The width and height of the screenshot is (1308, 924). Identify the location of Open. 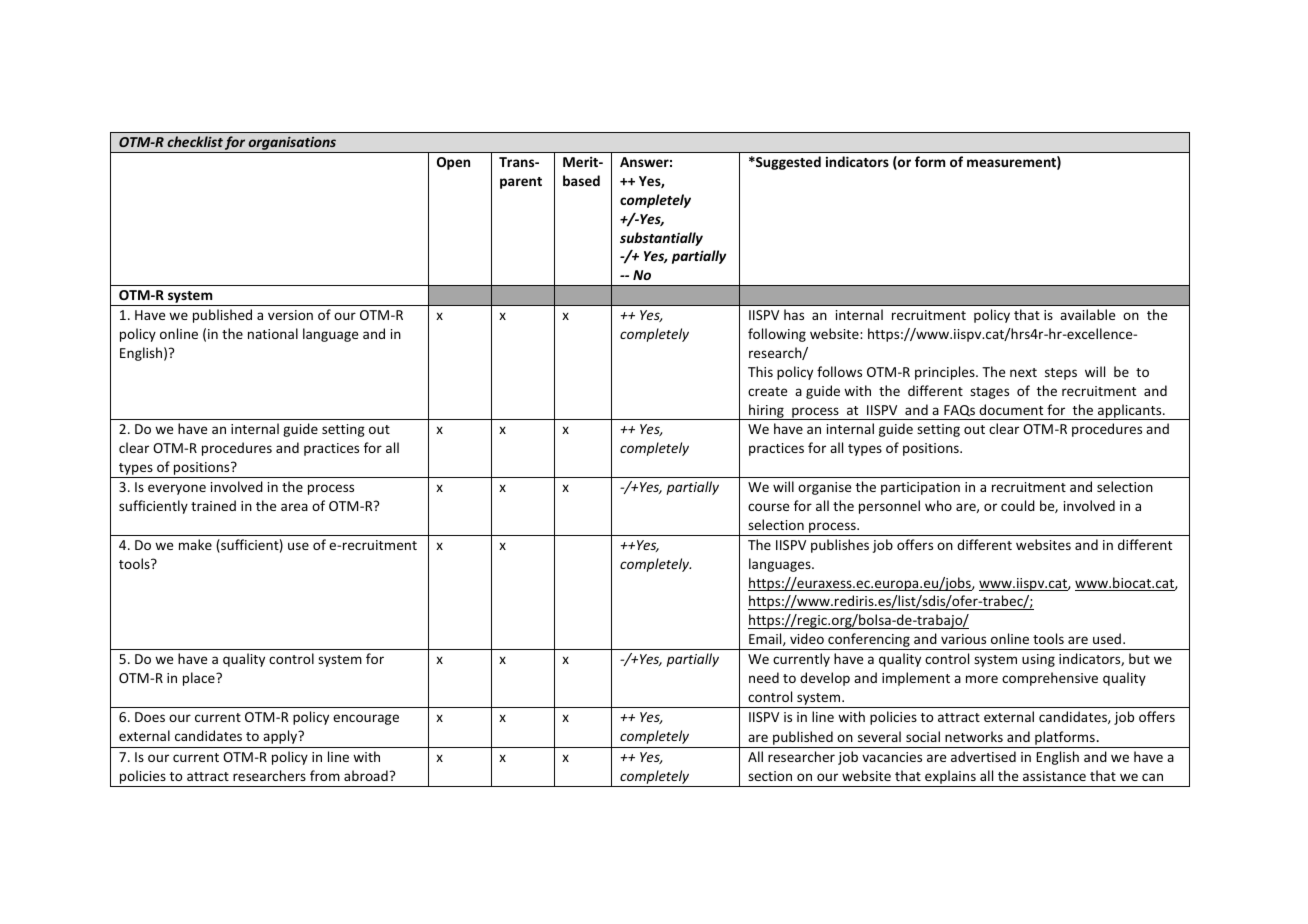
(453, 163).
